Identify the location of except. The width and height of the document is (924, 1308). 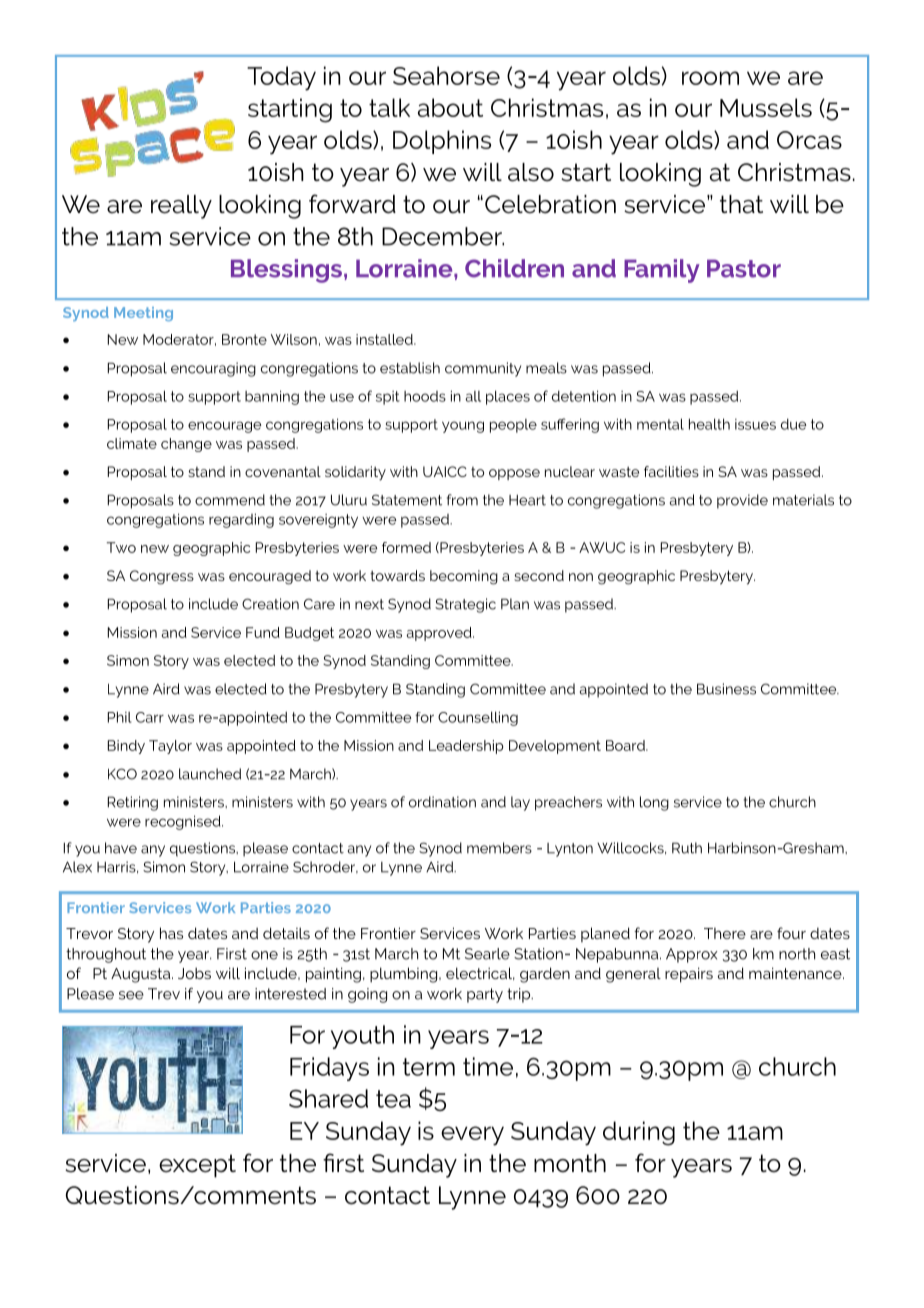
(197, 1166).
